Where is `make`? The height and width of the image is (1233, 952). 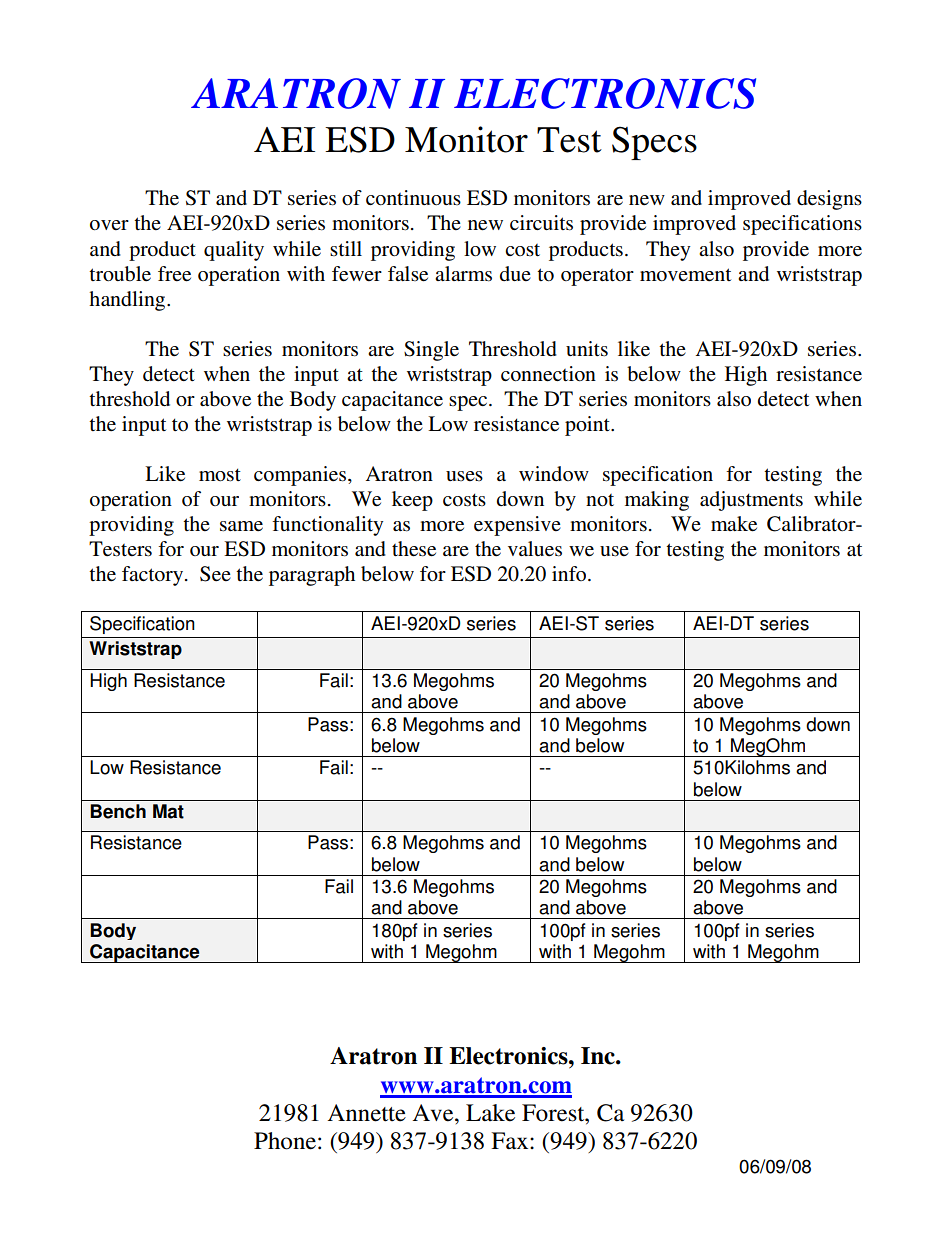 make is located at coordinates (734, 524).
